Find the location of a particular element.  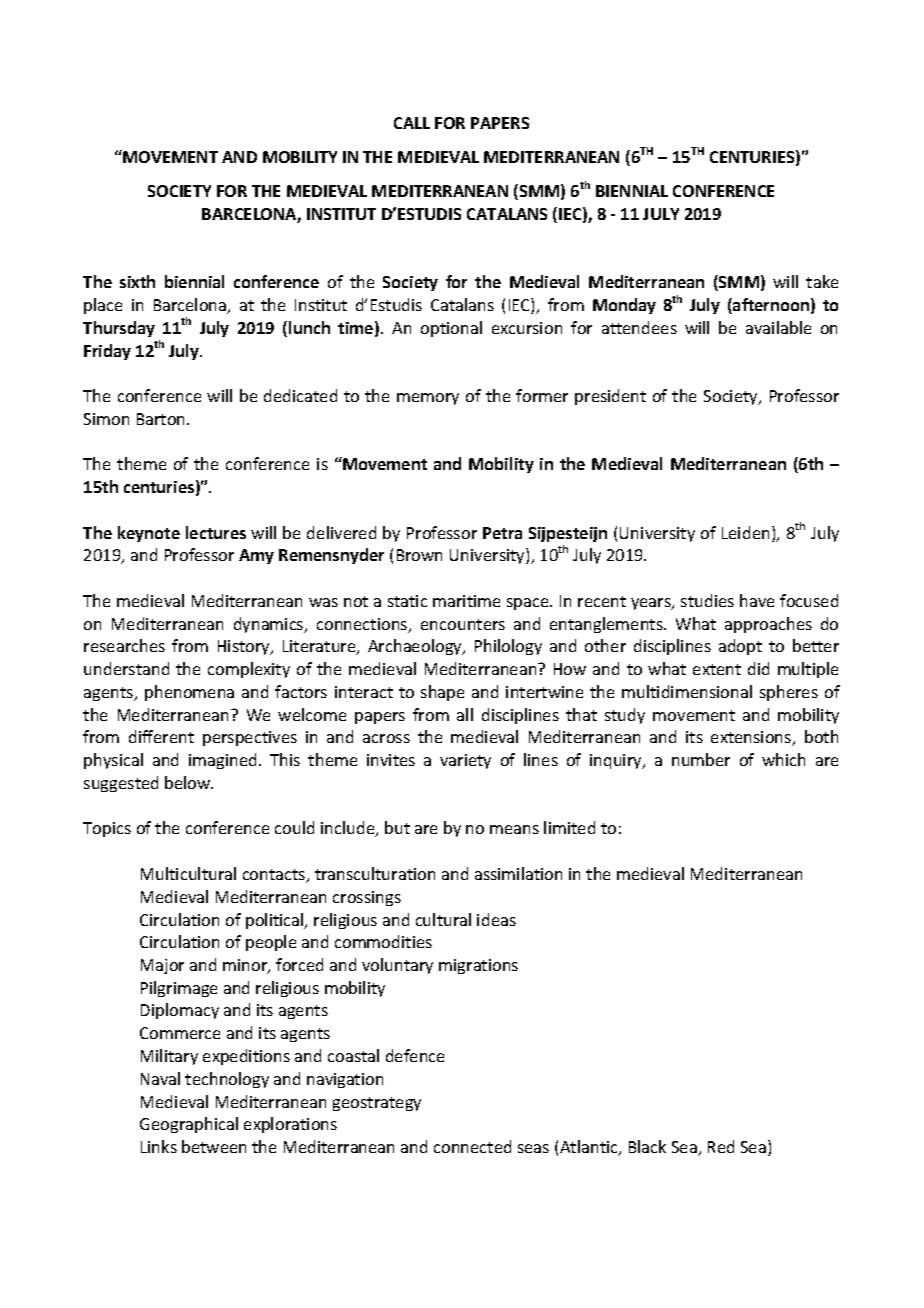

Geographical is located at coordinates (189, 1125).
